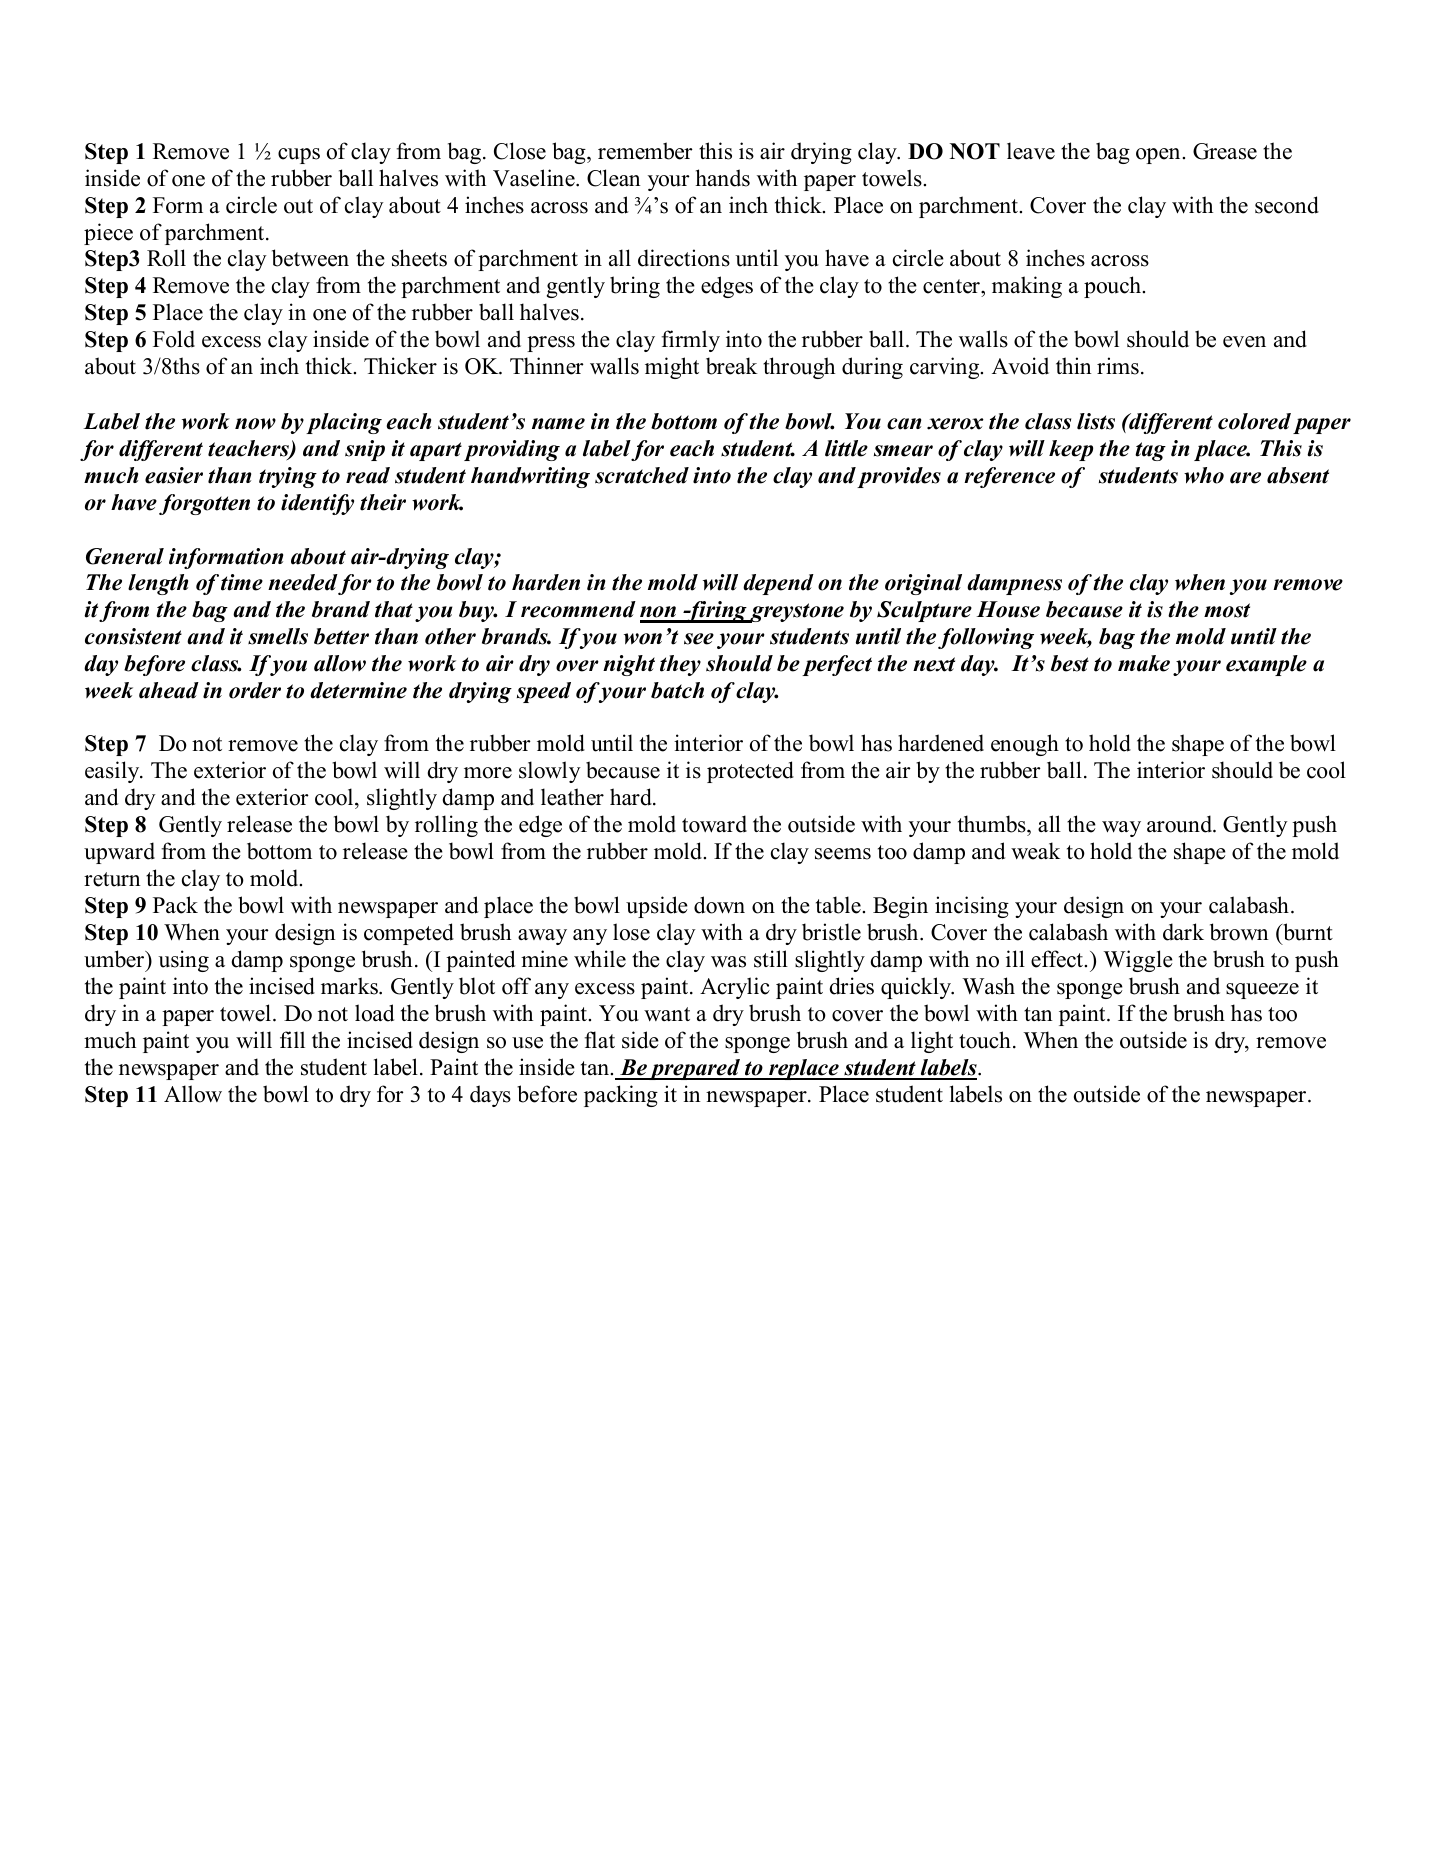 The height and width of the image is (1856, 1434). What do you see at coordinates (299, 156) in the image?
I see `cups` at bounding box center [299, 156].
